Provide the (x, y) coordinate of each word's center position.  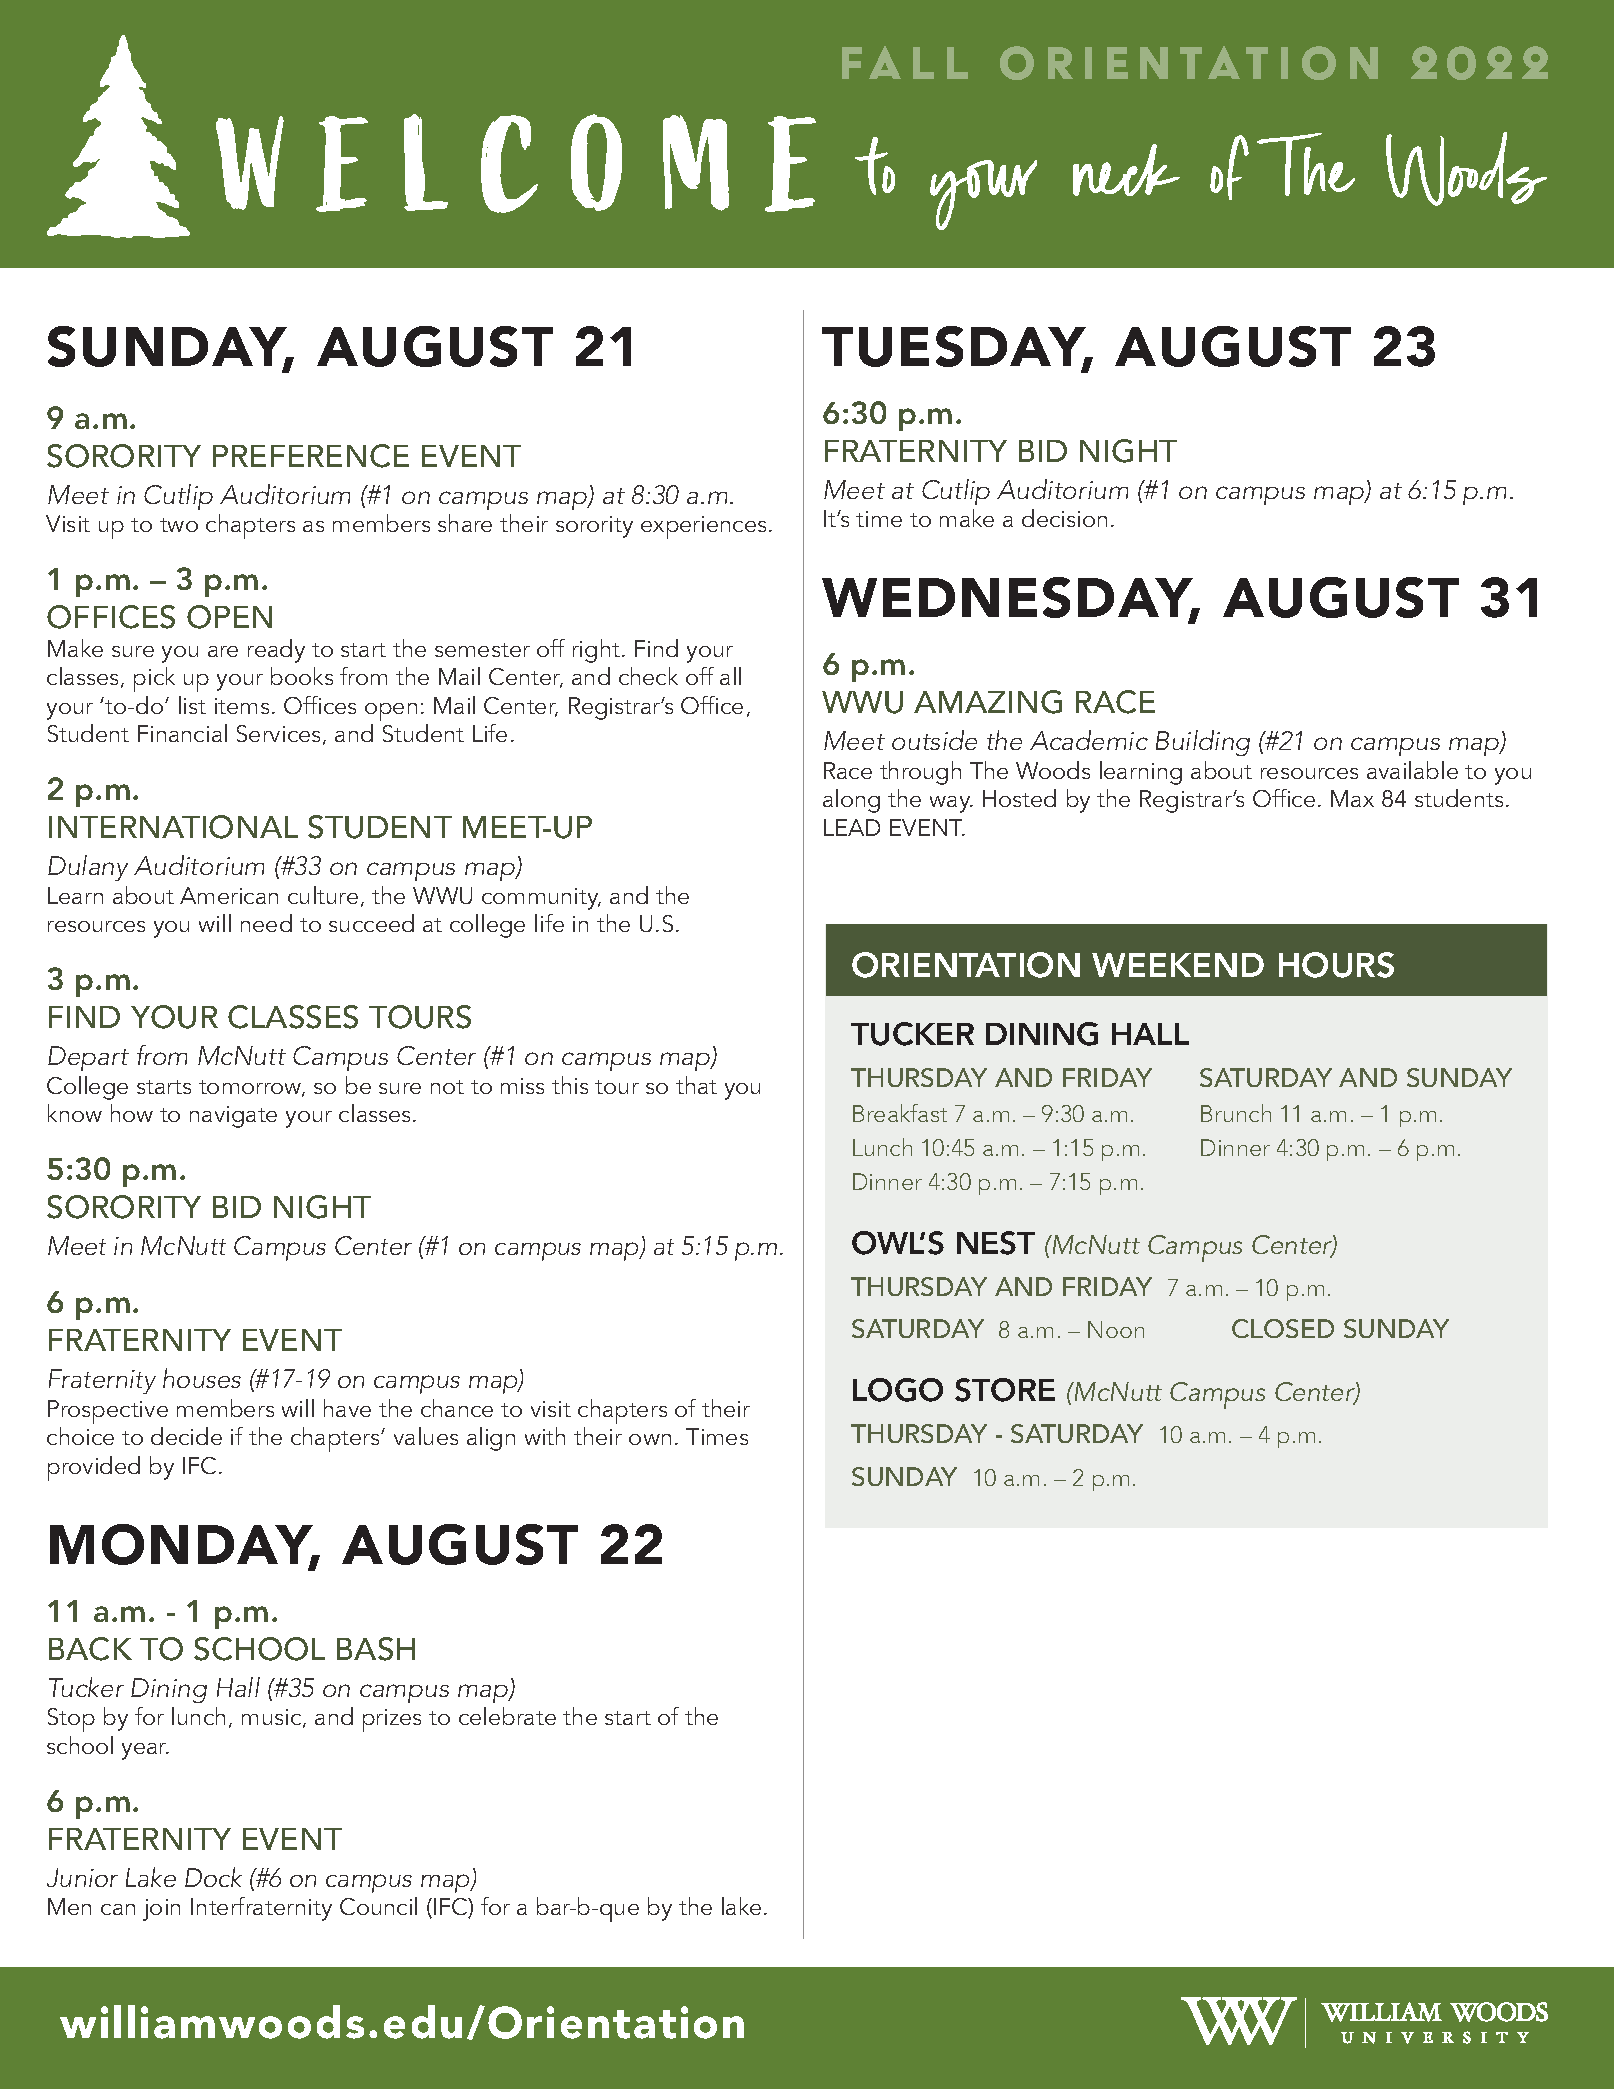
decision (1064, 518)
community (541, 899)
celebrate (507, 1716)
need (266, 923)
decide (186, 1436)
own (650, 1439)
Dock (213, 1877)
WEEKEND (1178, 965)
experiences (703, 527)
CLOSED (1283, 1328)
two (179, 525)
